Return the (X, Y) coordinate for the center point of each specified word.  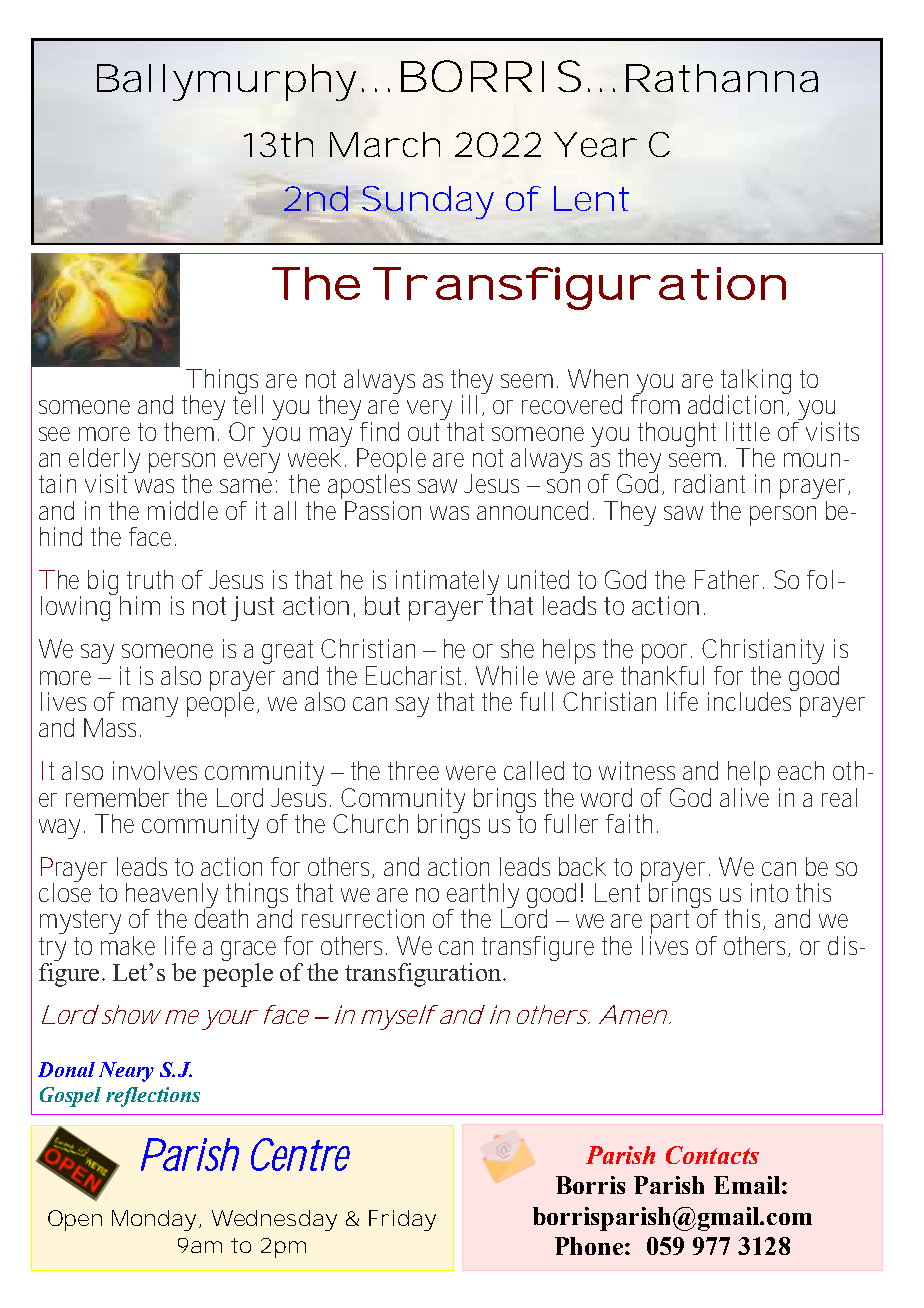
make (128, 944)
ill (469, 404)
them (188, 431)
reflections (153, 1097)
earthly (482, 897)
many (150, 707)
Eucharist (416, 675)
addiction (736, 403)
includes (751, 700)
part (669, 923)
